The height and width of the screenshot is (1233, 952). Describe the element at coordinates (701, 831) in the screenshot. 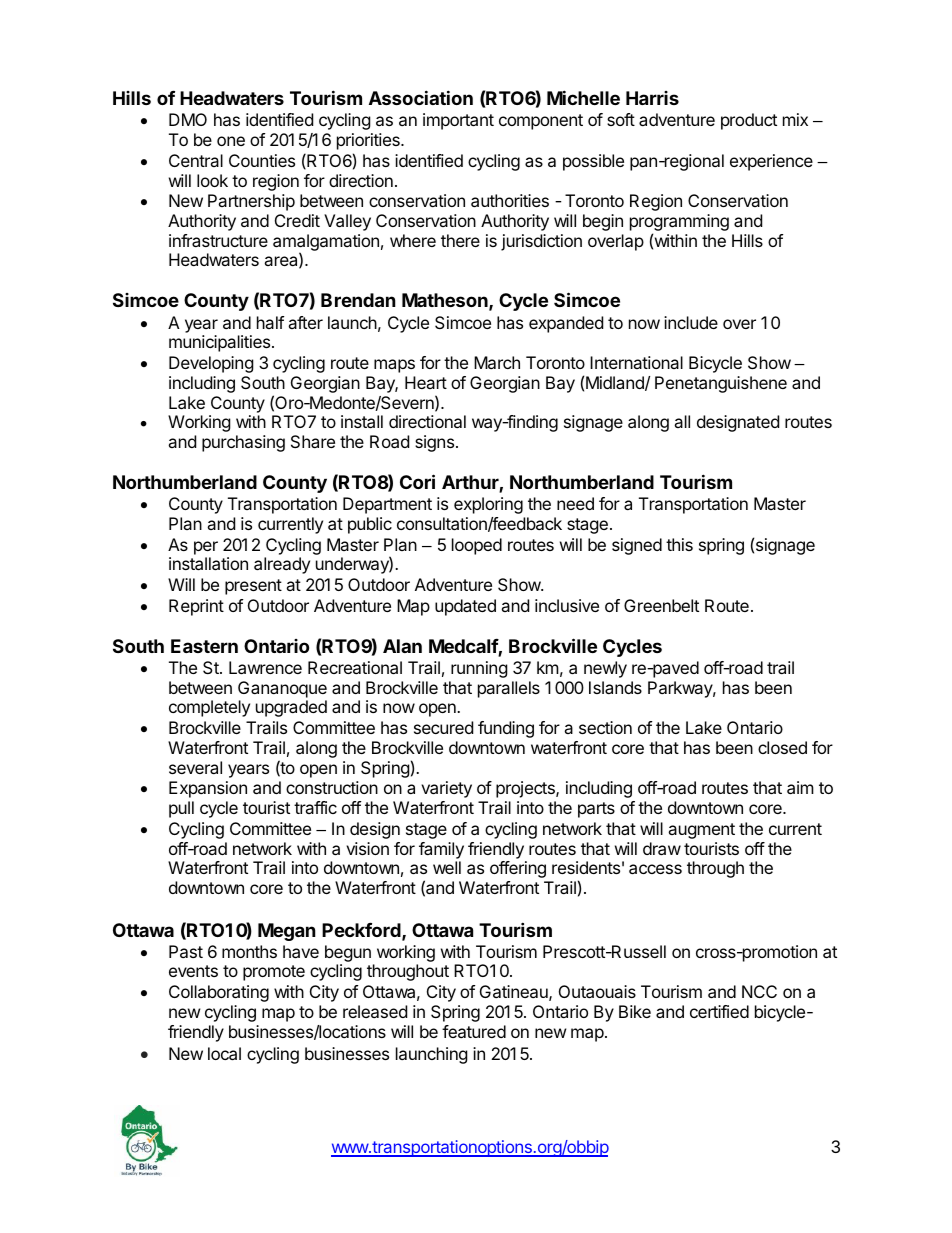

I see `augment` at that location.
